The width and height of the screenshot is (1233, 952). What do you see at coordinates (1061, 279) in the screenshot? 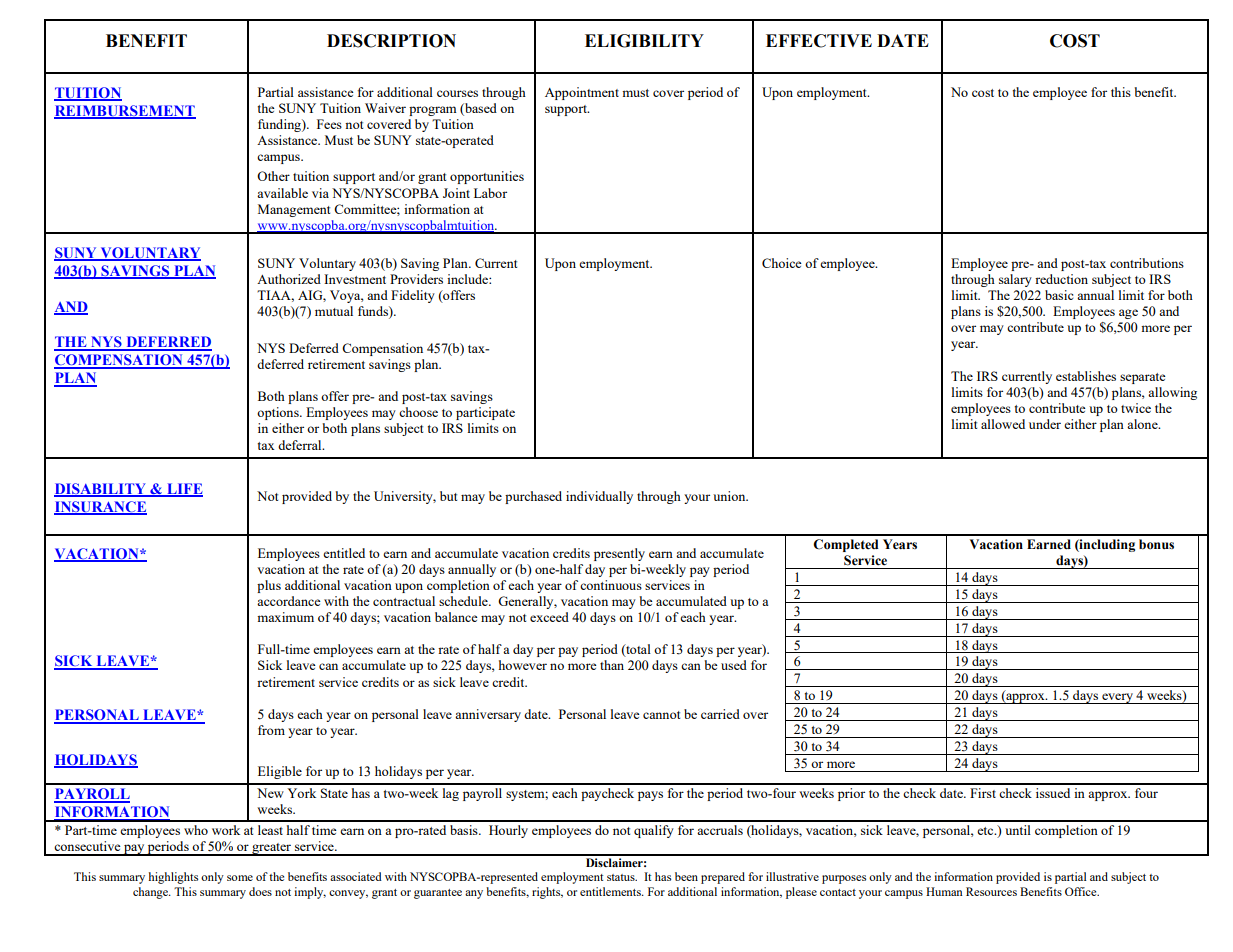
I see `reduction` at bounding box center [1061, 279].
